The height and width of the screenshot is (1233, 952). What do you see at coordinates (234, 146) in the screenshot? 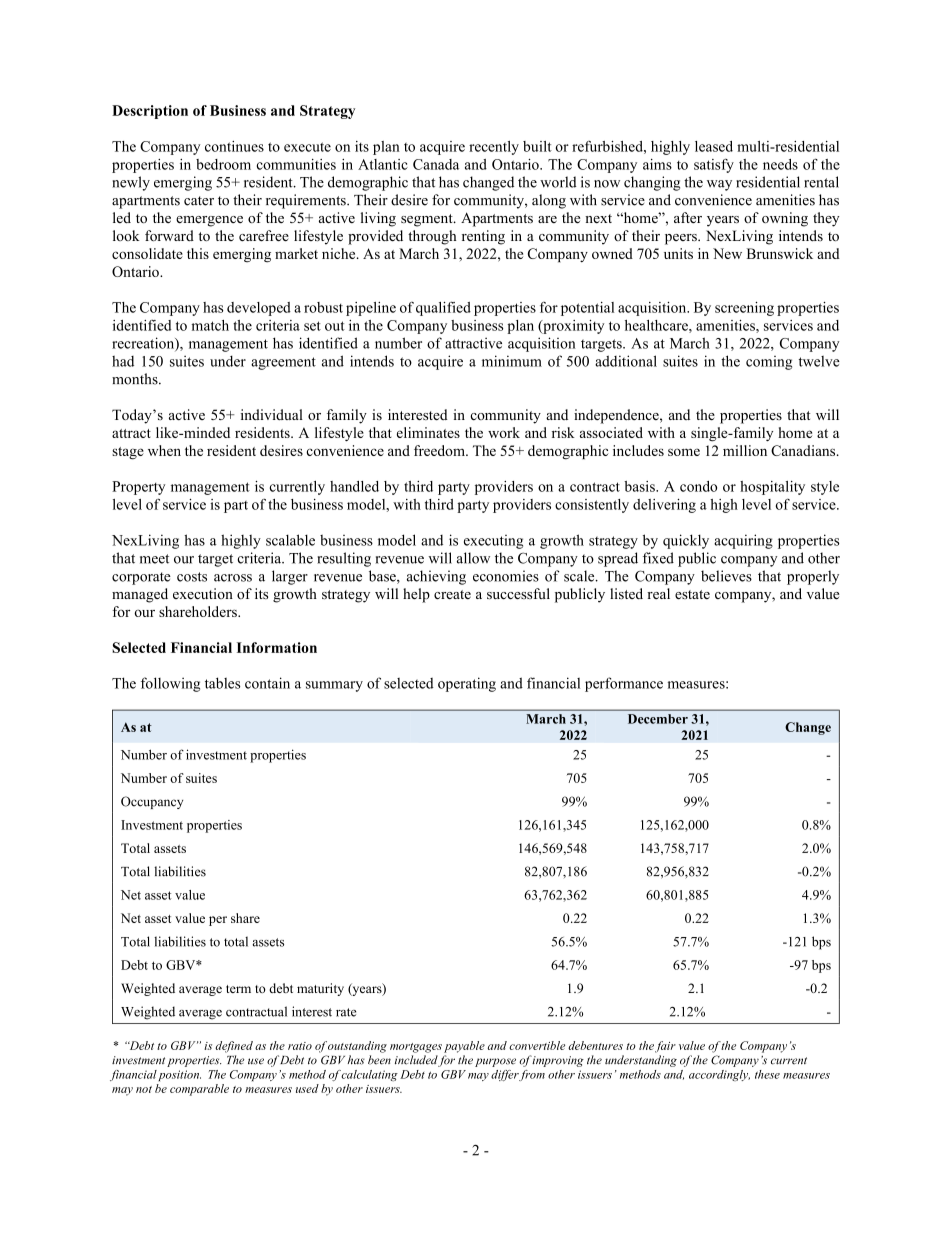
I see `continues` at bounding box center [234, 146].
